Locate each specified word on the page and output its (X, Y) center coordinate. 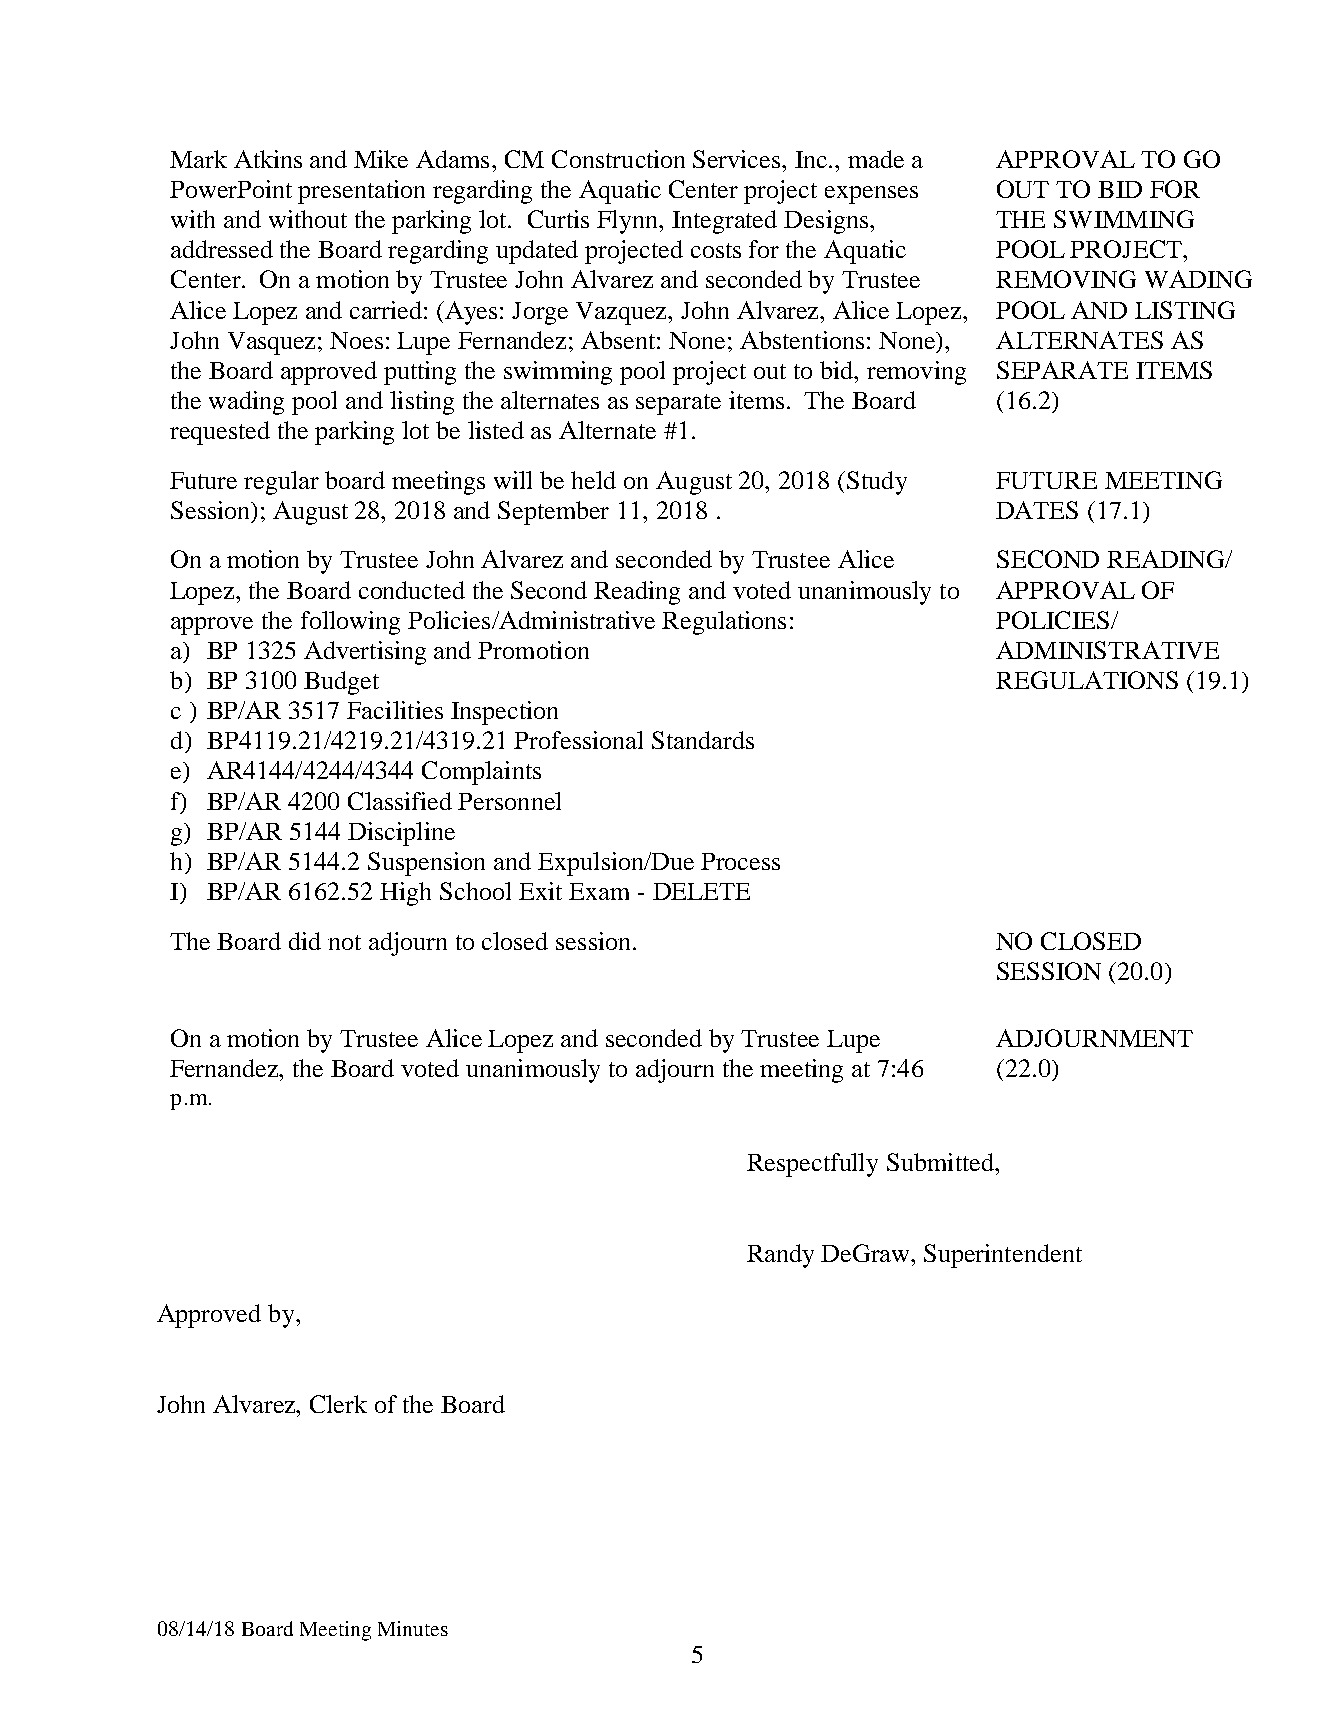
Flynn (629, 222)
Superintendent (1003, 1256)
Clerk (338, 1404)
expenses (871, 195)
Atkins (268, 159)
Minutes (413, 1628)
